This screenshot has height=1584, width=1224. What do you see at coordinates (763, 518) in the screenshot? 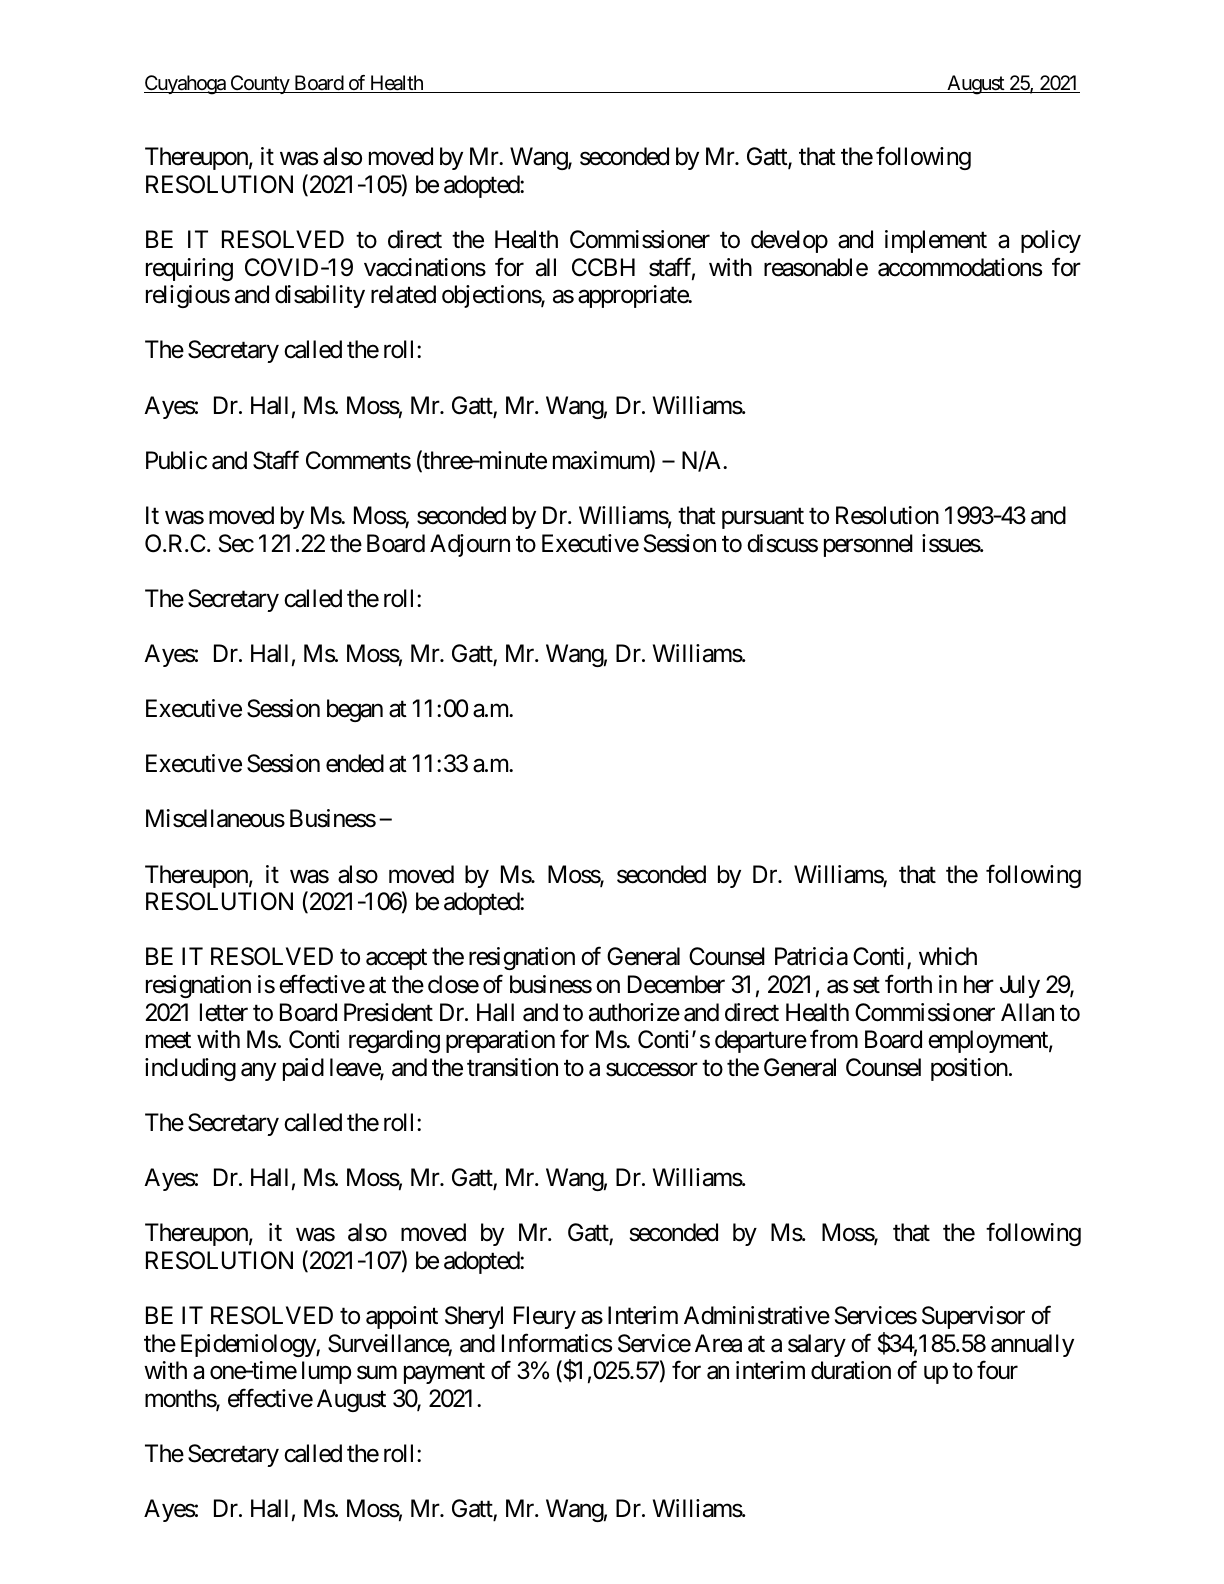
I see `pursuant` at bounding box center [763, 518].
